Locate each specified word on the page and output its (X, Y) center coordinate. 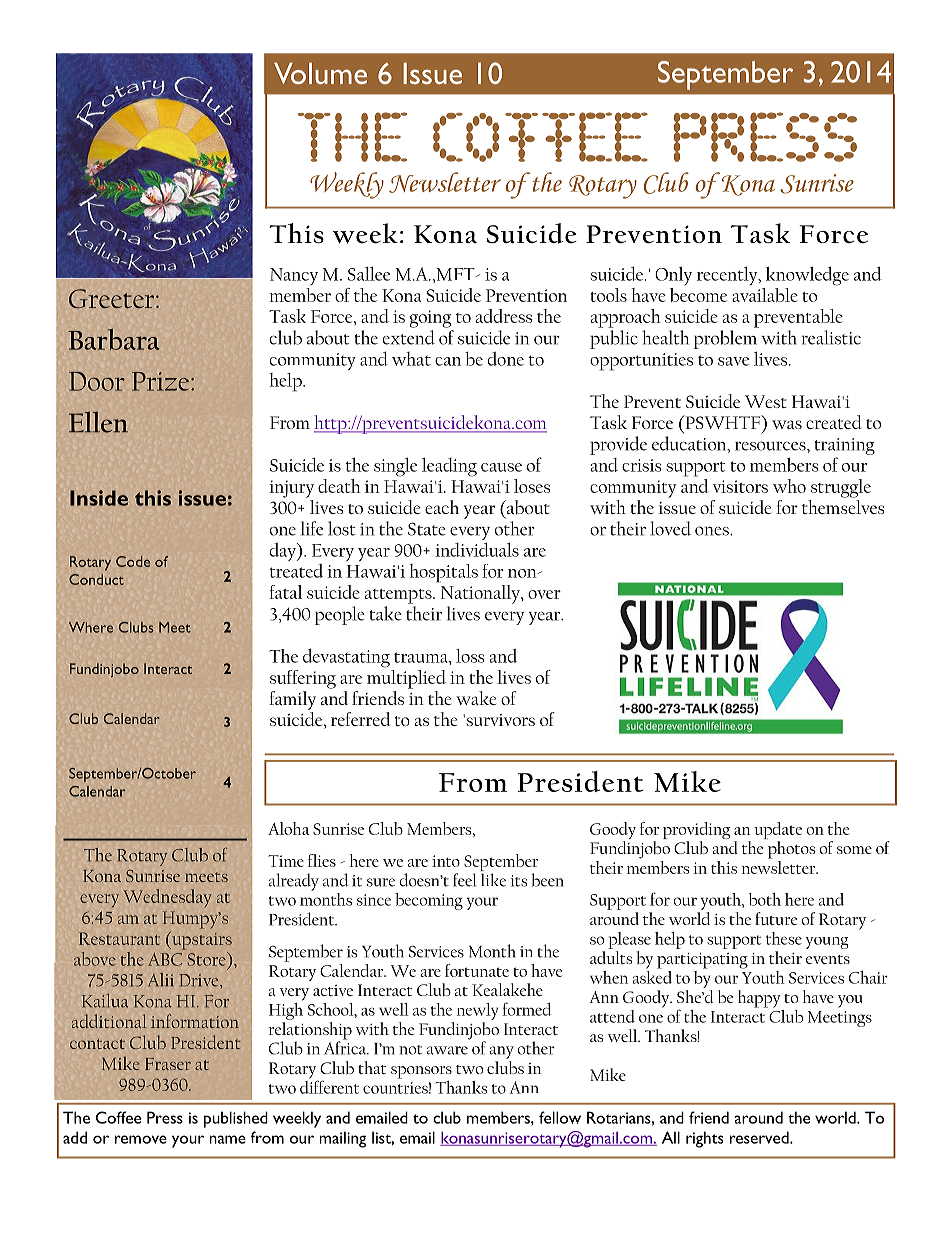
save (733, 361)
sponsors (421, 1072)
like (493, 880)
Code (133, 561)
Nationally (481, 594)
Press (165, 1117)
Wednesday (167, 898)
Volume (320, 73)
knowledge (807, 276)
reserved (760, 1137)
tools (608, 295)
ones (713, 531)
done (506, 359)
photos (791, 850)
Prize (162, 381)
